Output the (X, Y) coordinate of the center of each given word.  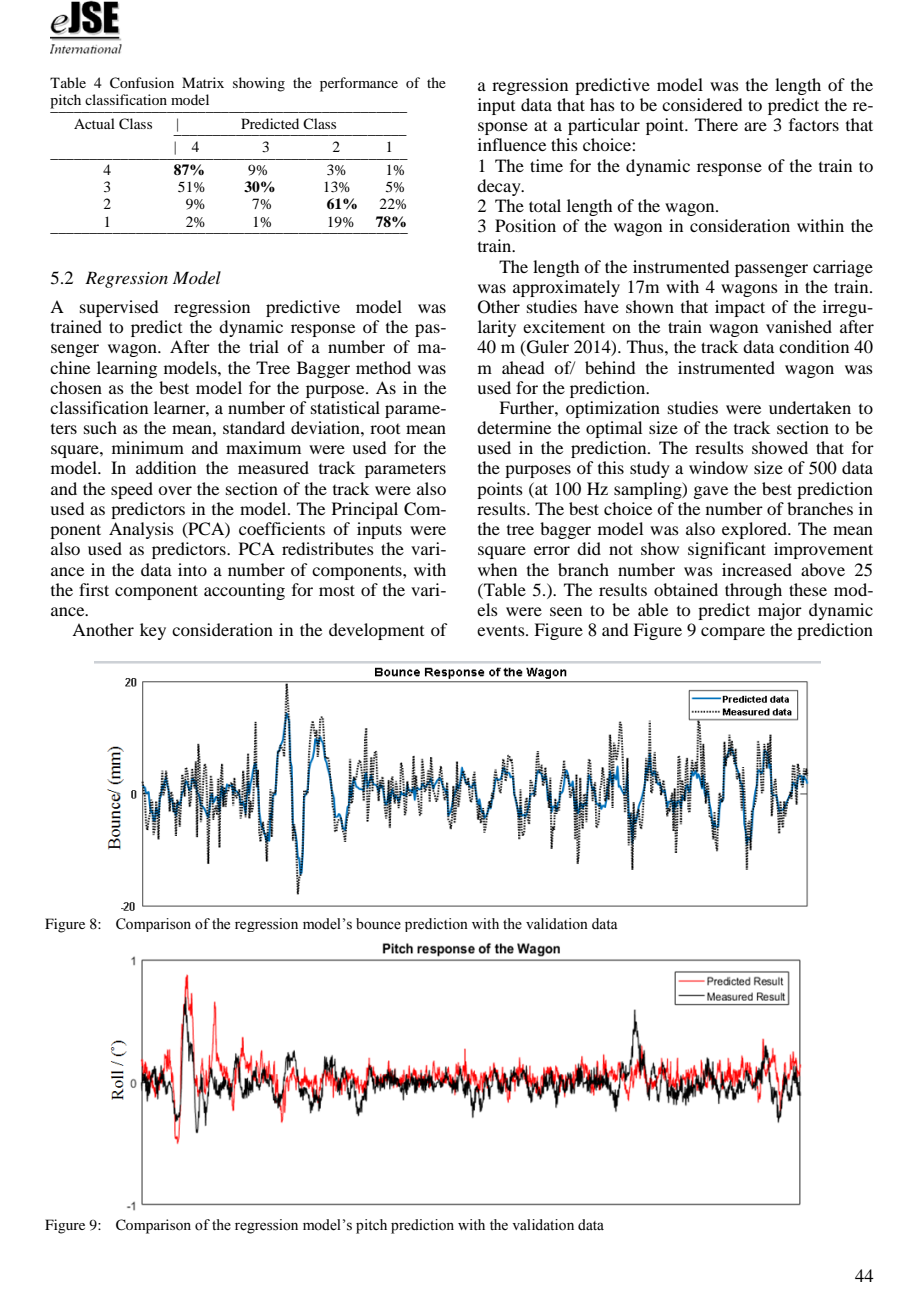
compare (733, 633)
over (175, 490)
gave (710, 492)
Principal (365, 510)
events (502, 631)
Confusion (142, 83)
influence (512, 144)
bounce (378, 924)
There (716, 124)
